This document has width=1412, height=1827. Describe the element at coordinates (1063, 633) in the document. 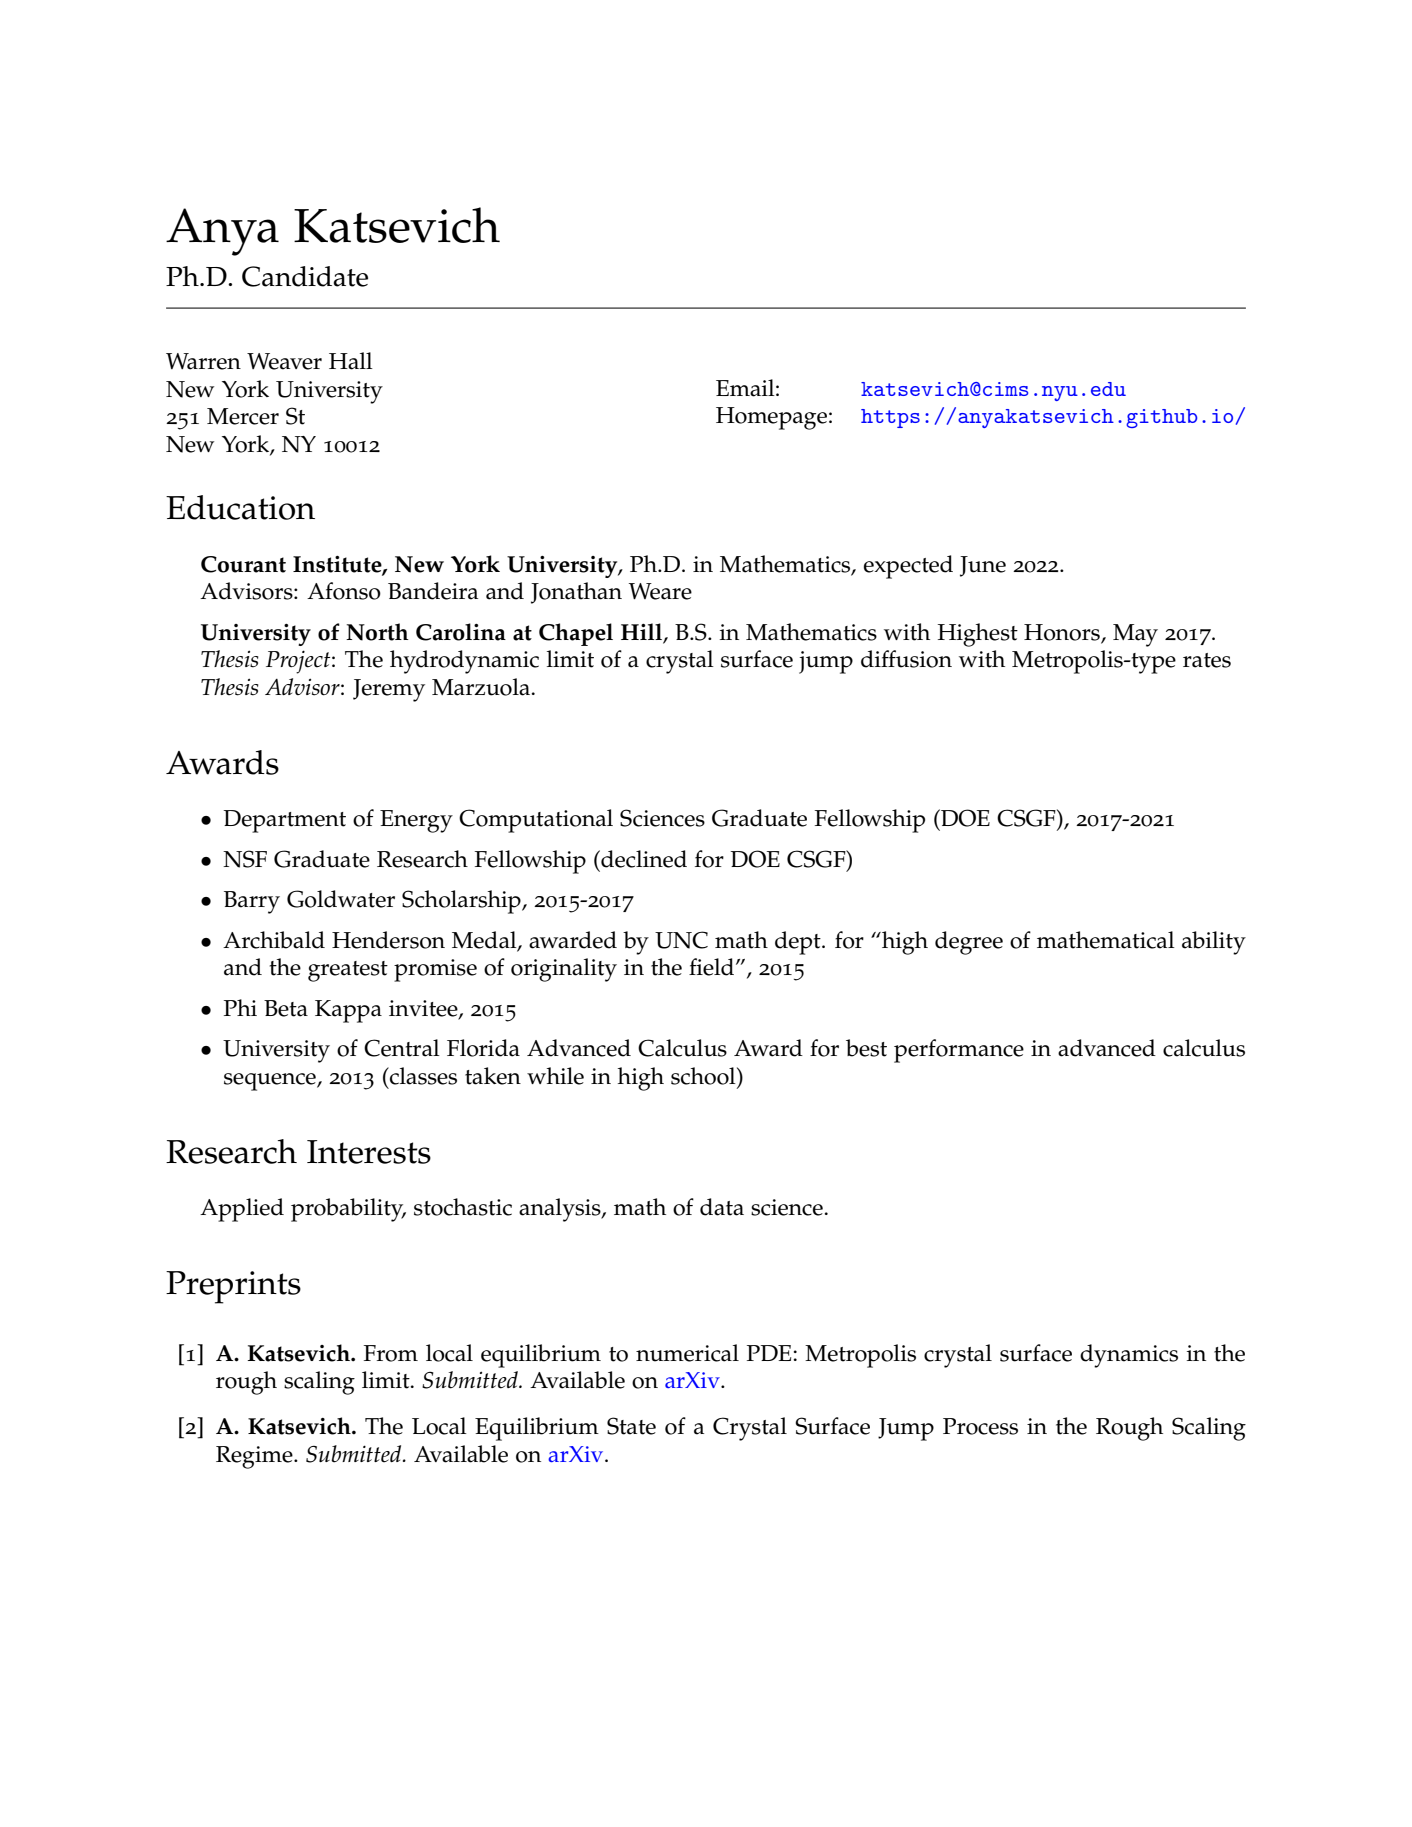

I see `Honors` at that location.
